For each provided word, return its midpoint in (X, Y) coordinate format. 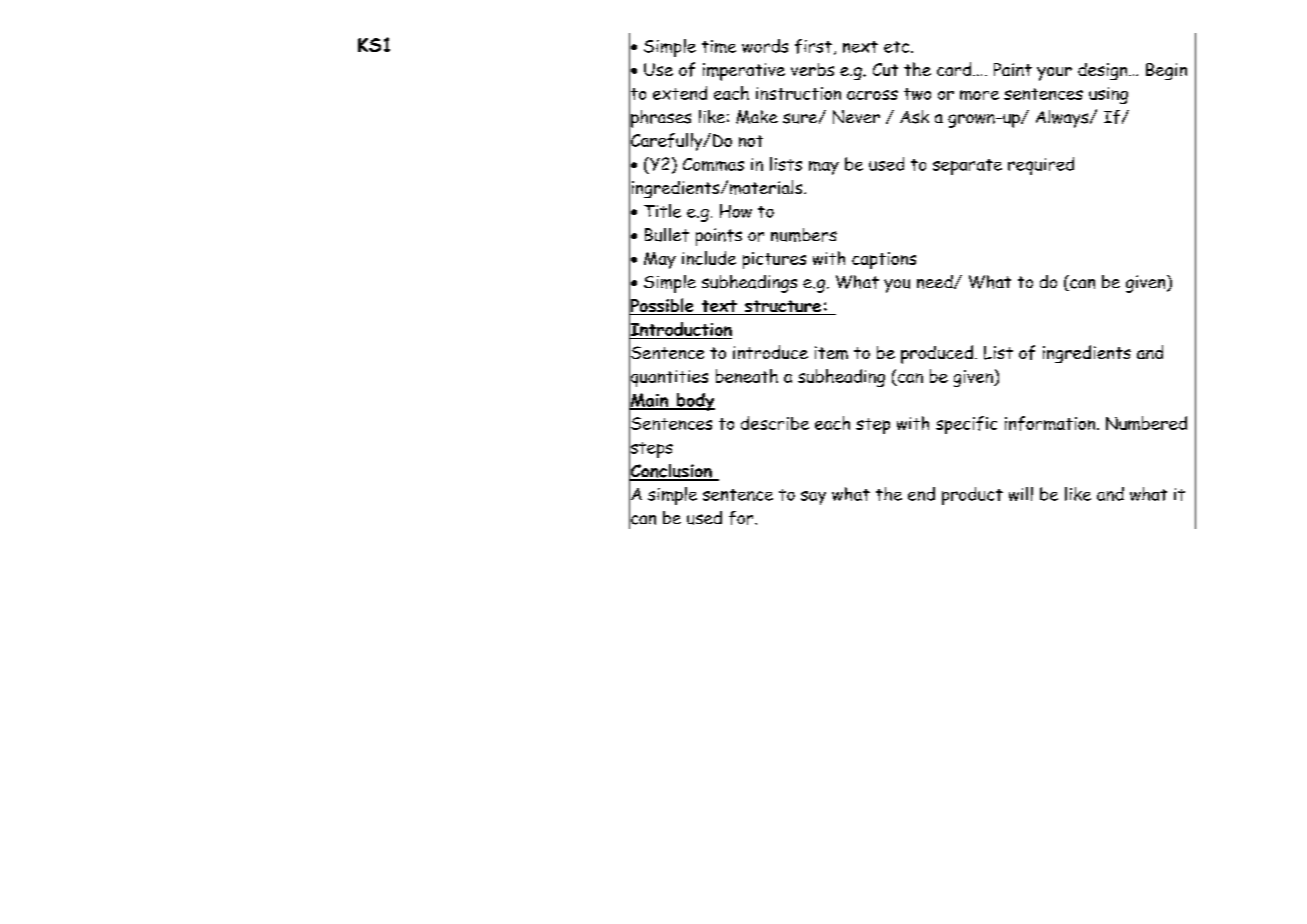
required (1041, 166)
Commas (713, 164)
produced (937, 354)
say (813, 498)
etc (896, 47)
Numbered (1146, 423)
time (719, 46)
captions (884, 260)
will (1021, 494)
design (1104, 71)
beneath (747, 376)
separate (967, 167)
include (709, 258)
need (936, 282)
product (972, 496)
